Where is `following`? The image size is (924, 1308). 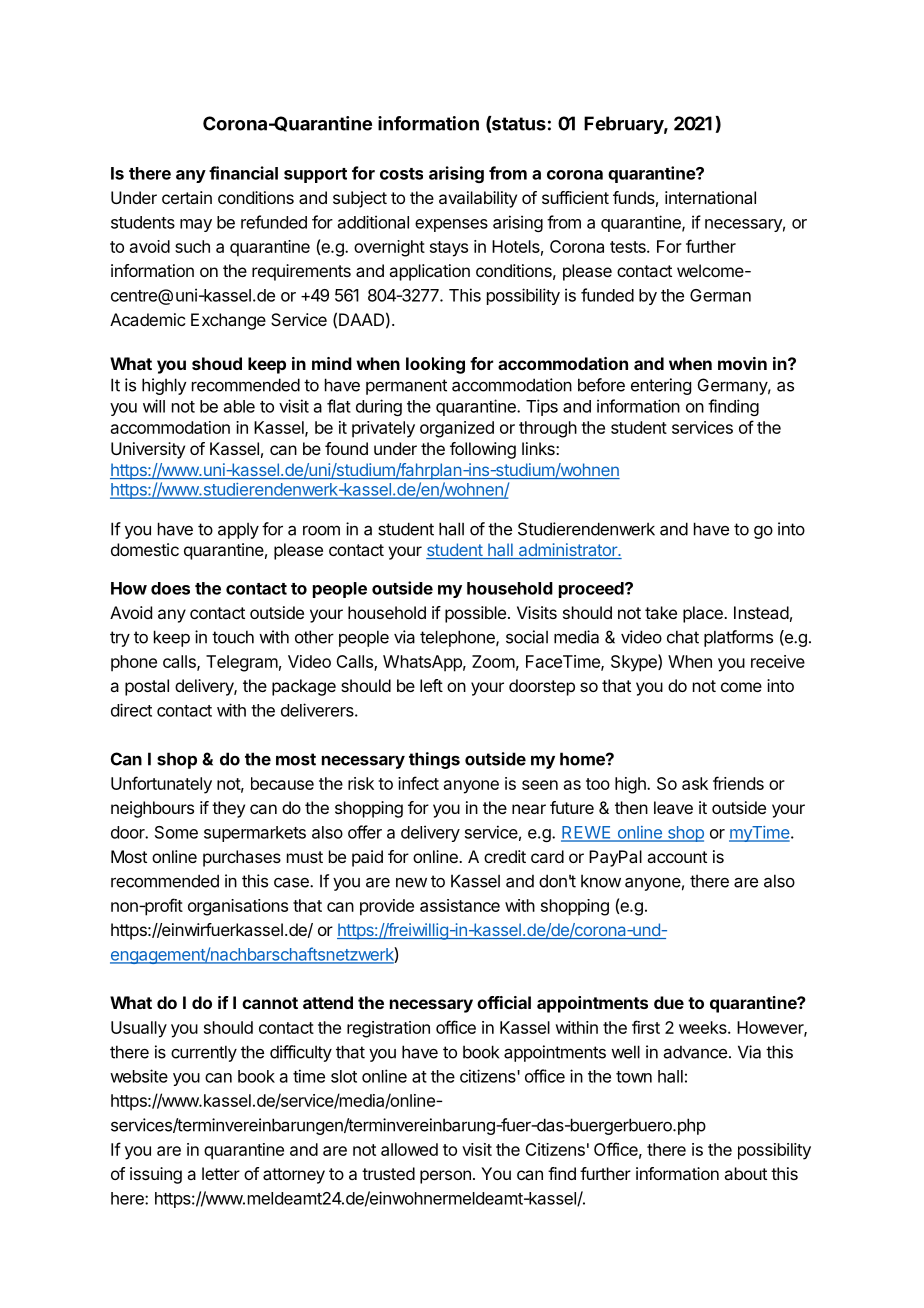
following is located at coordinates (483, 450).
